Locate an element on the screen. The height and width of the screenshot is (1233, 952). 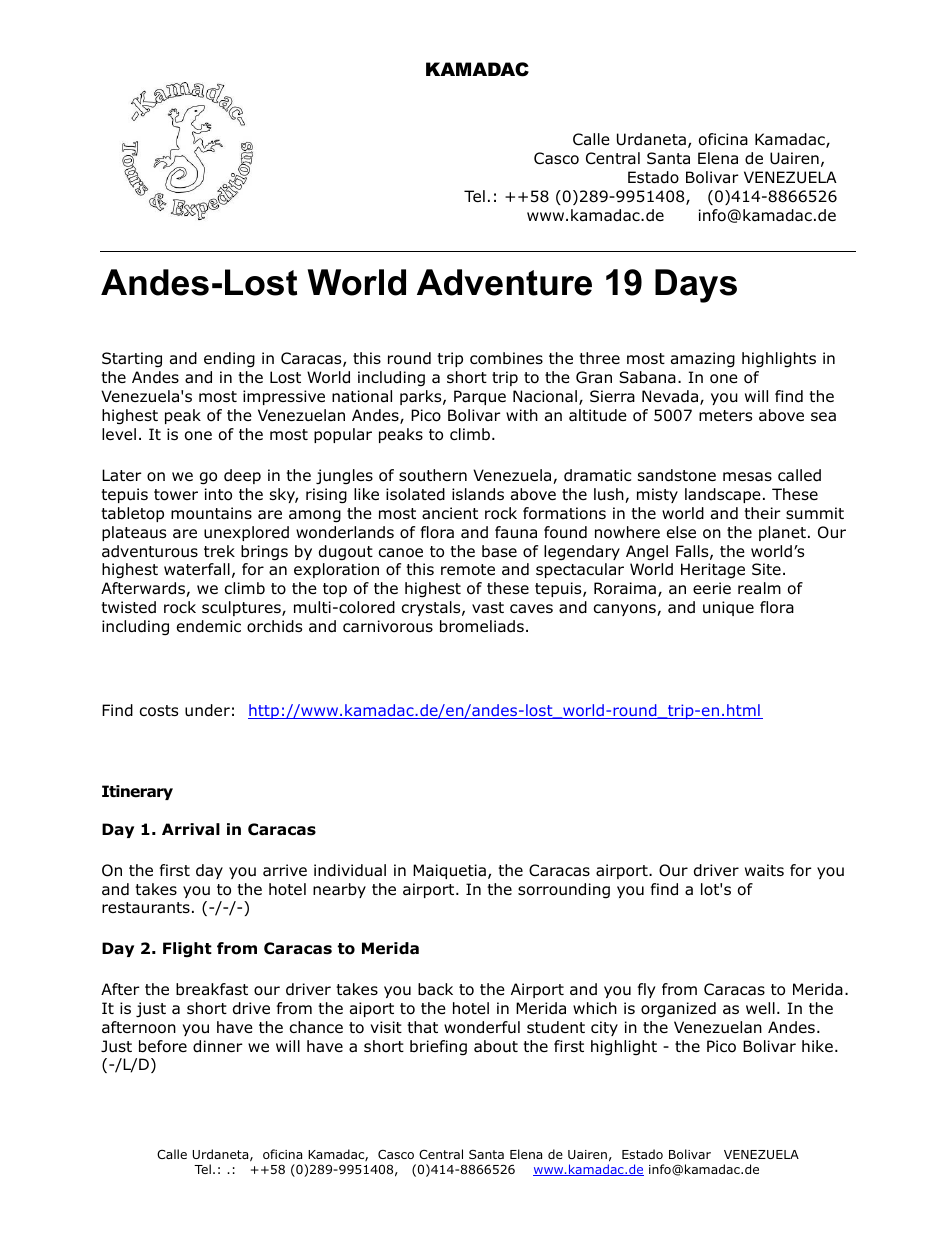
unique is located at coordinates (728, 608).
